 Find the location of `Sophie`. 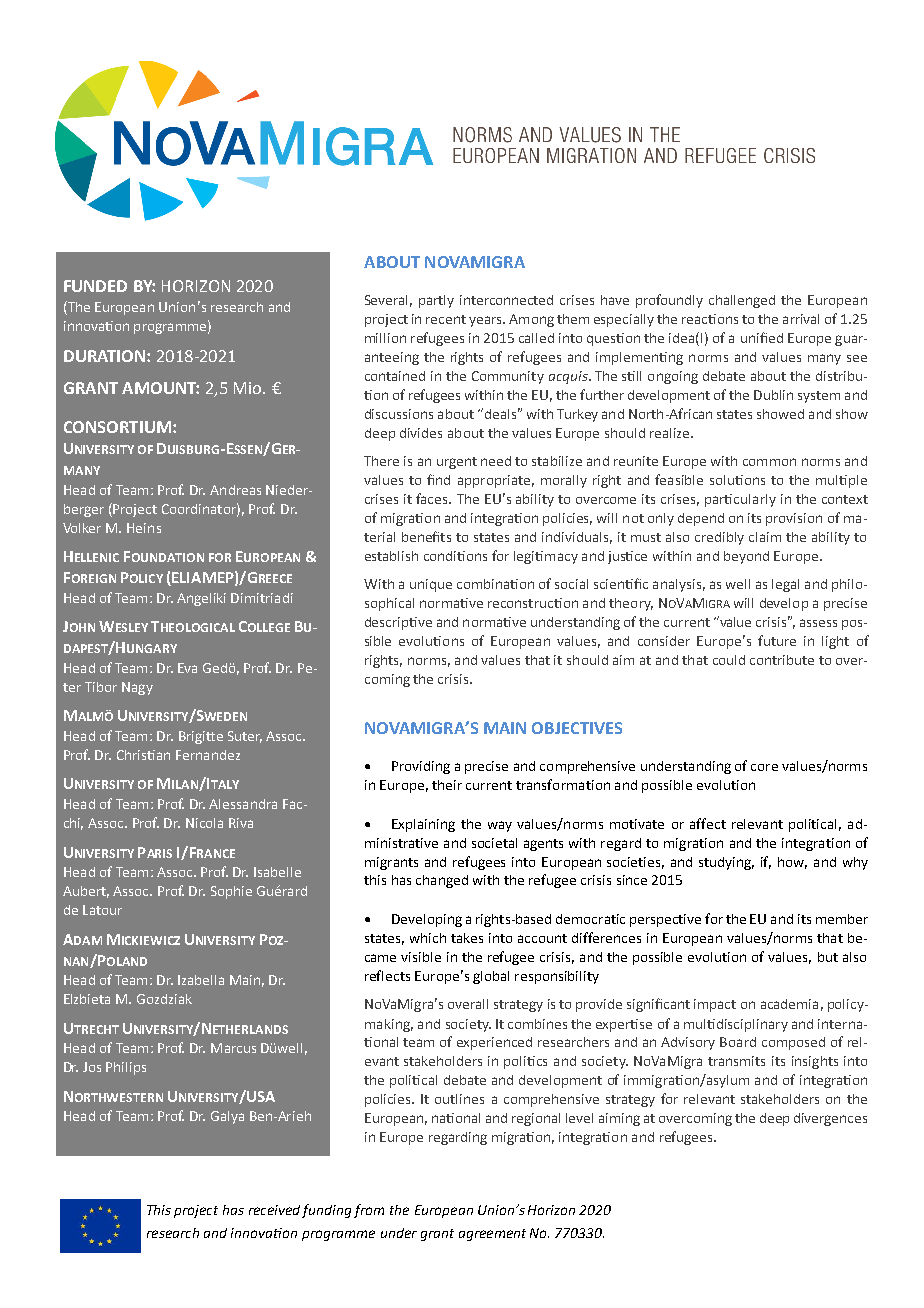

Sophie is located at coordinates (231, 892).
